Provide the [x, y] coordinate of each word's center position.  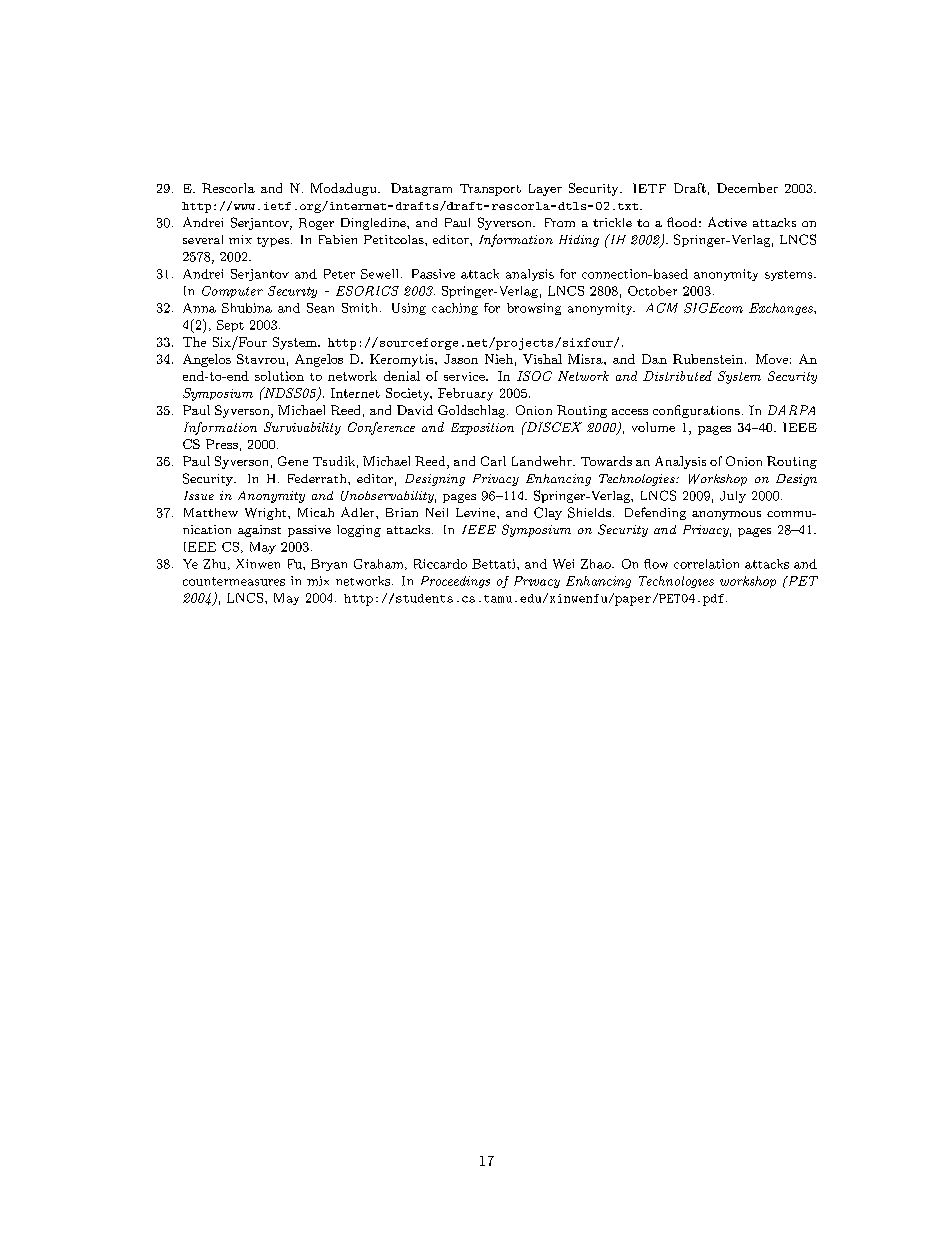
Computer [232, 292]
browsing [534, 309]
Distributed [677, 376]
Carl [493, 461]
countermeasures [234, 581]
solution [279, 376]
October [652, 291]
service [465, 376]
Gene [293, 461]
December [747, 188]
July [733, 497]
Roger [316, 224]
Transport [490, 190]
